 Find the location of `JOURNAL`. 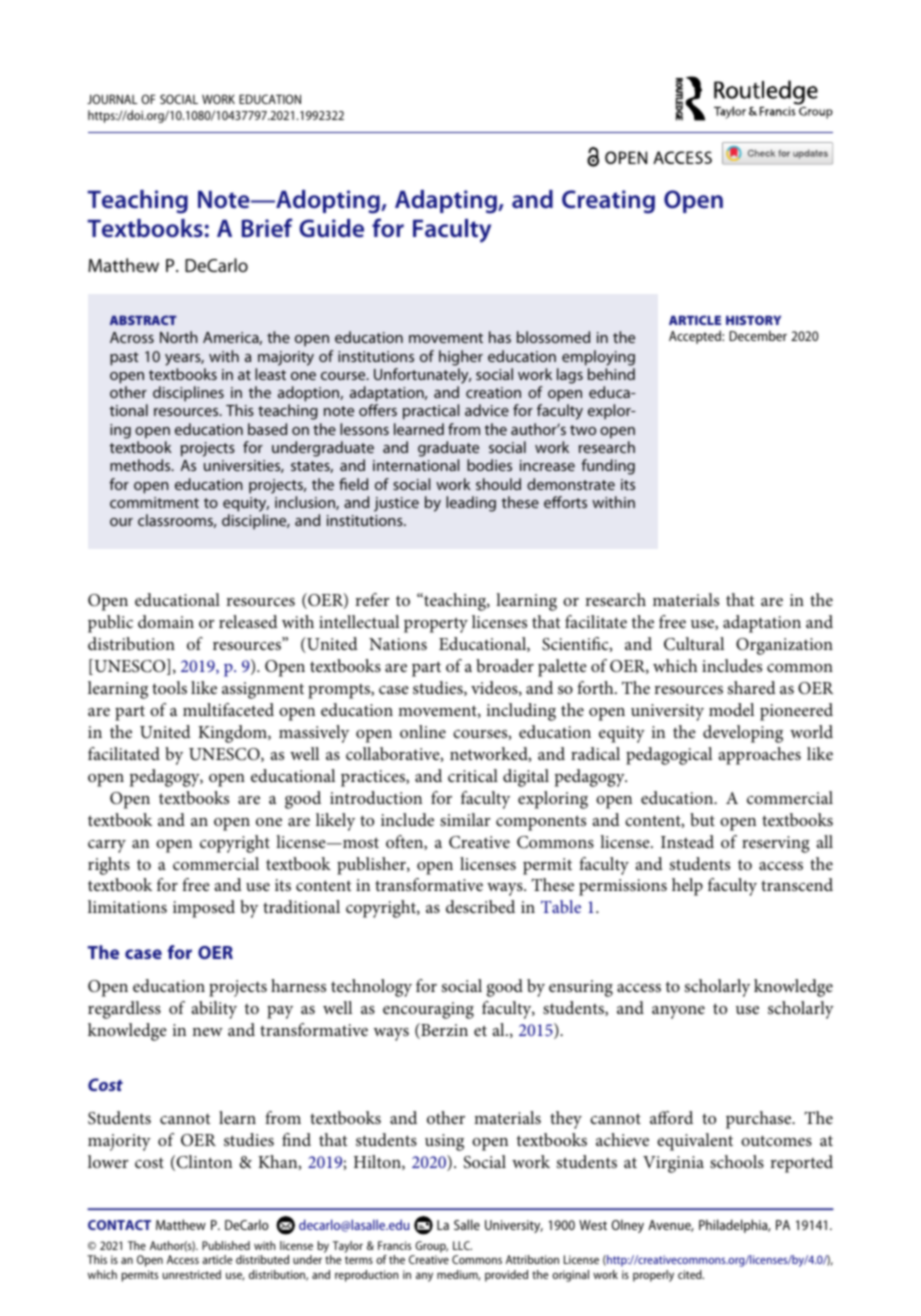

JOURNAL is located at coordinates (112, 99).
